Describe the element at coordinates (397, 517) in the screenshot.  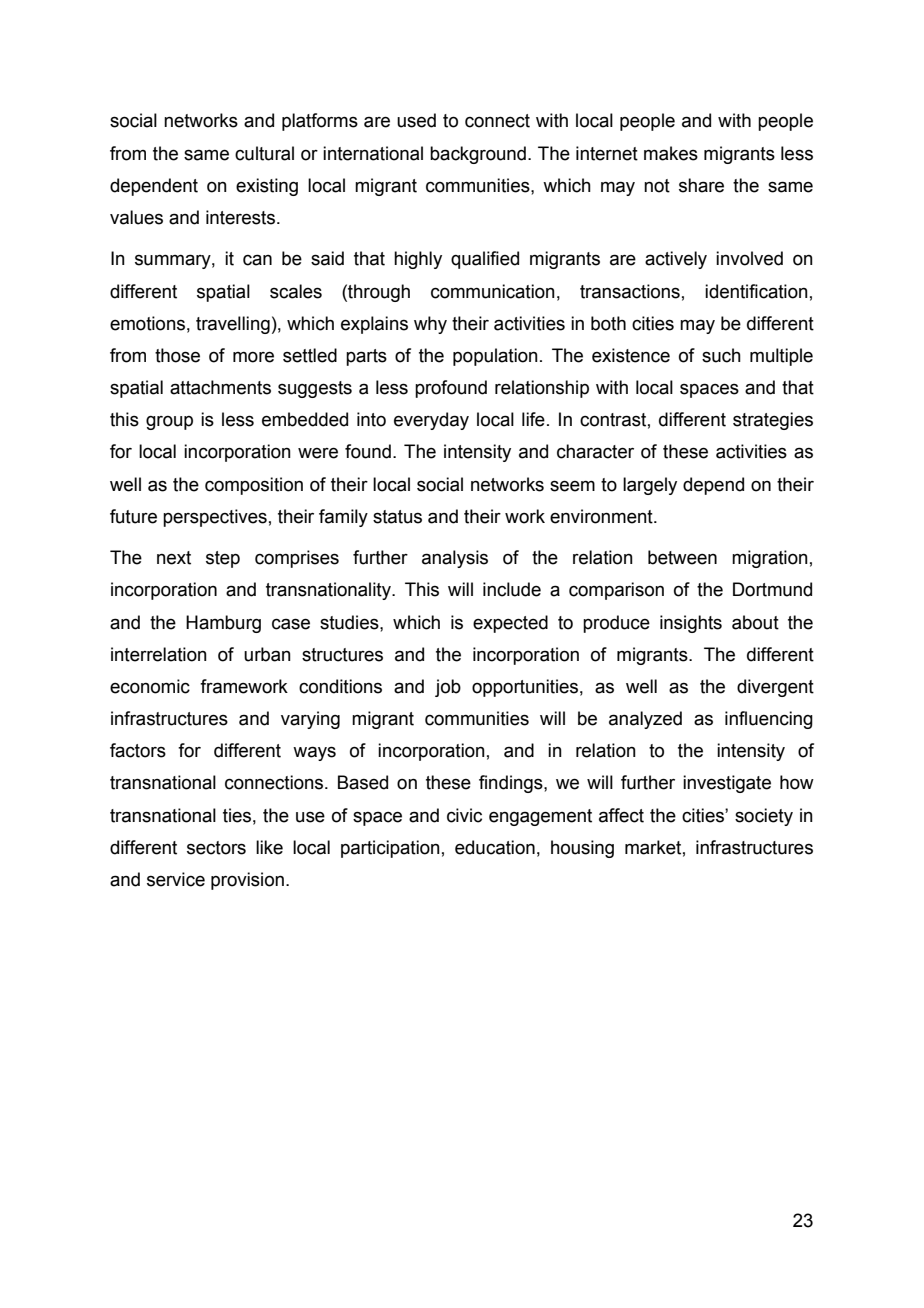
I see `status` at that location.
